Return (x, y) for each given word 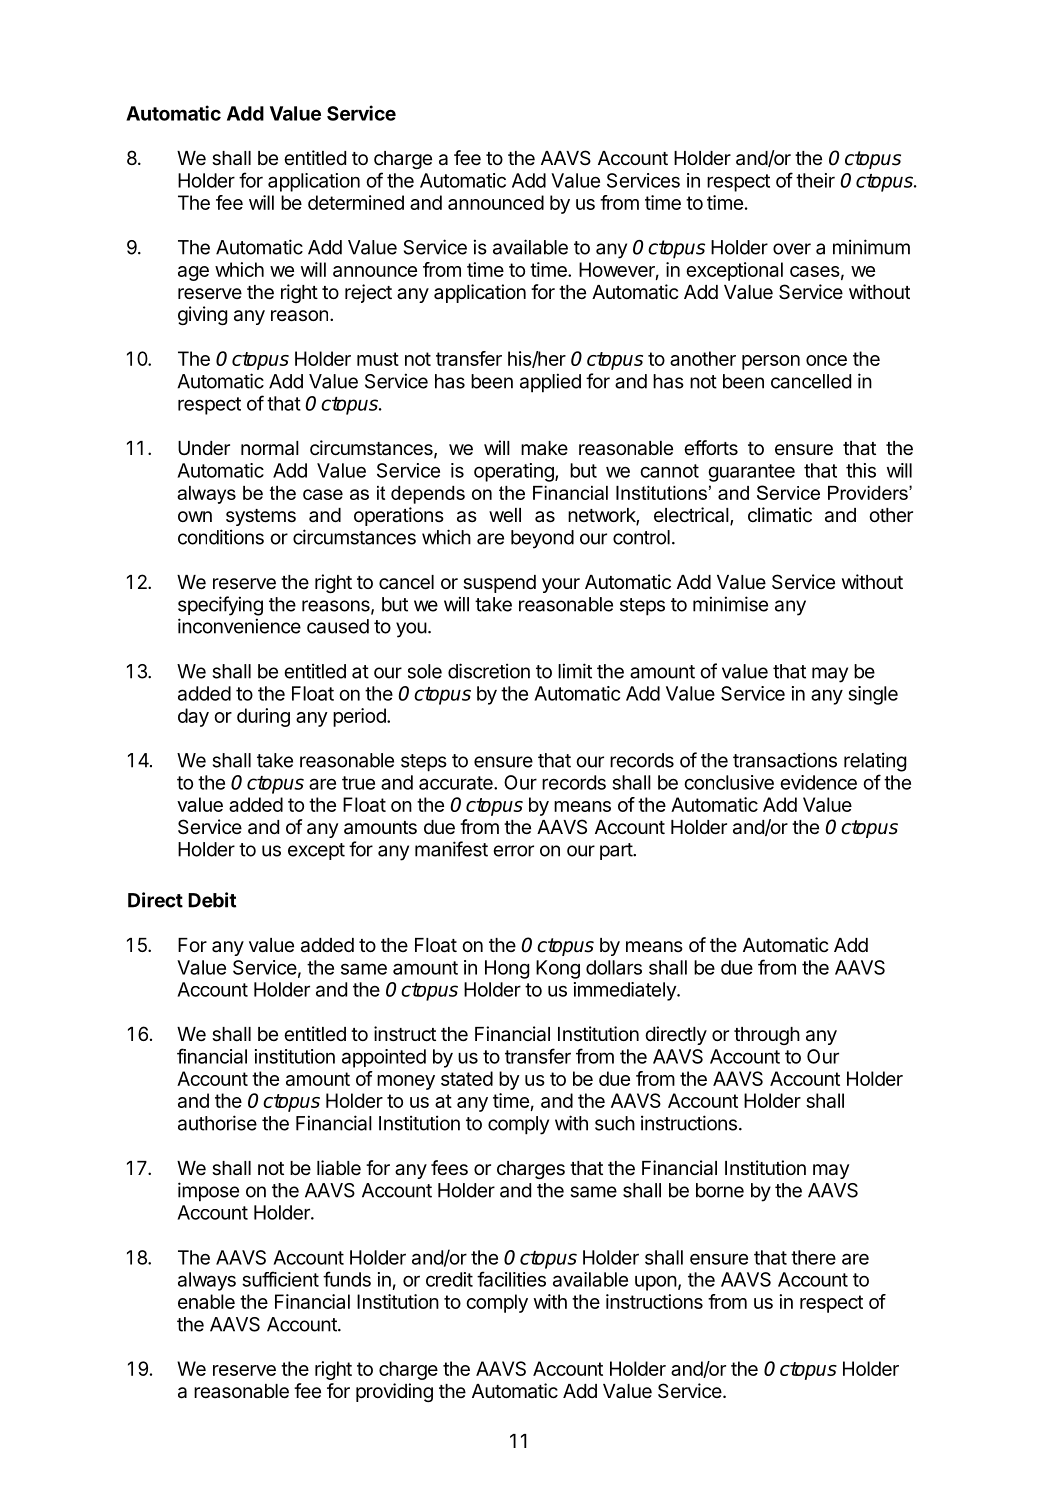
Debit (212, 900)
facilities (511, 1279)
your (561, 585)
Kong (558, 969)
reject (368, 293)
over (792, 249)
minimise (730, 604)
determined (356, 202)
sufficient (280, 1279)
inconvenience (239, 626)
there (813, 1257)
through (767, 1036)
